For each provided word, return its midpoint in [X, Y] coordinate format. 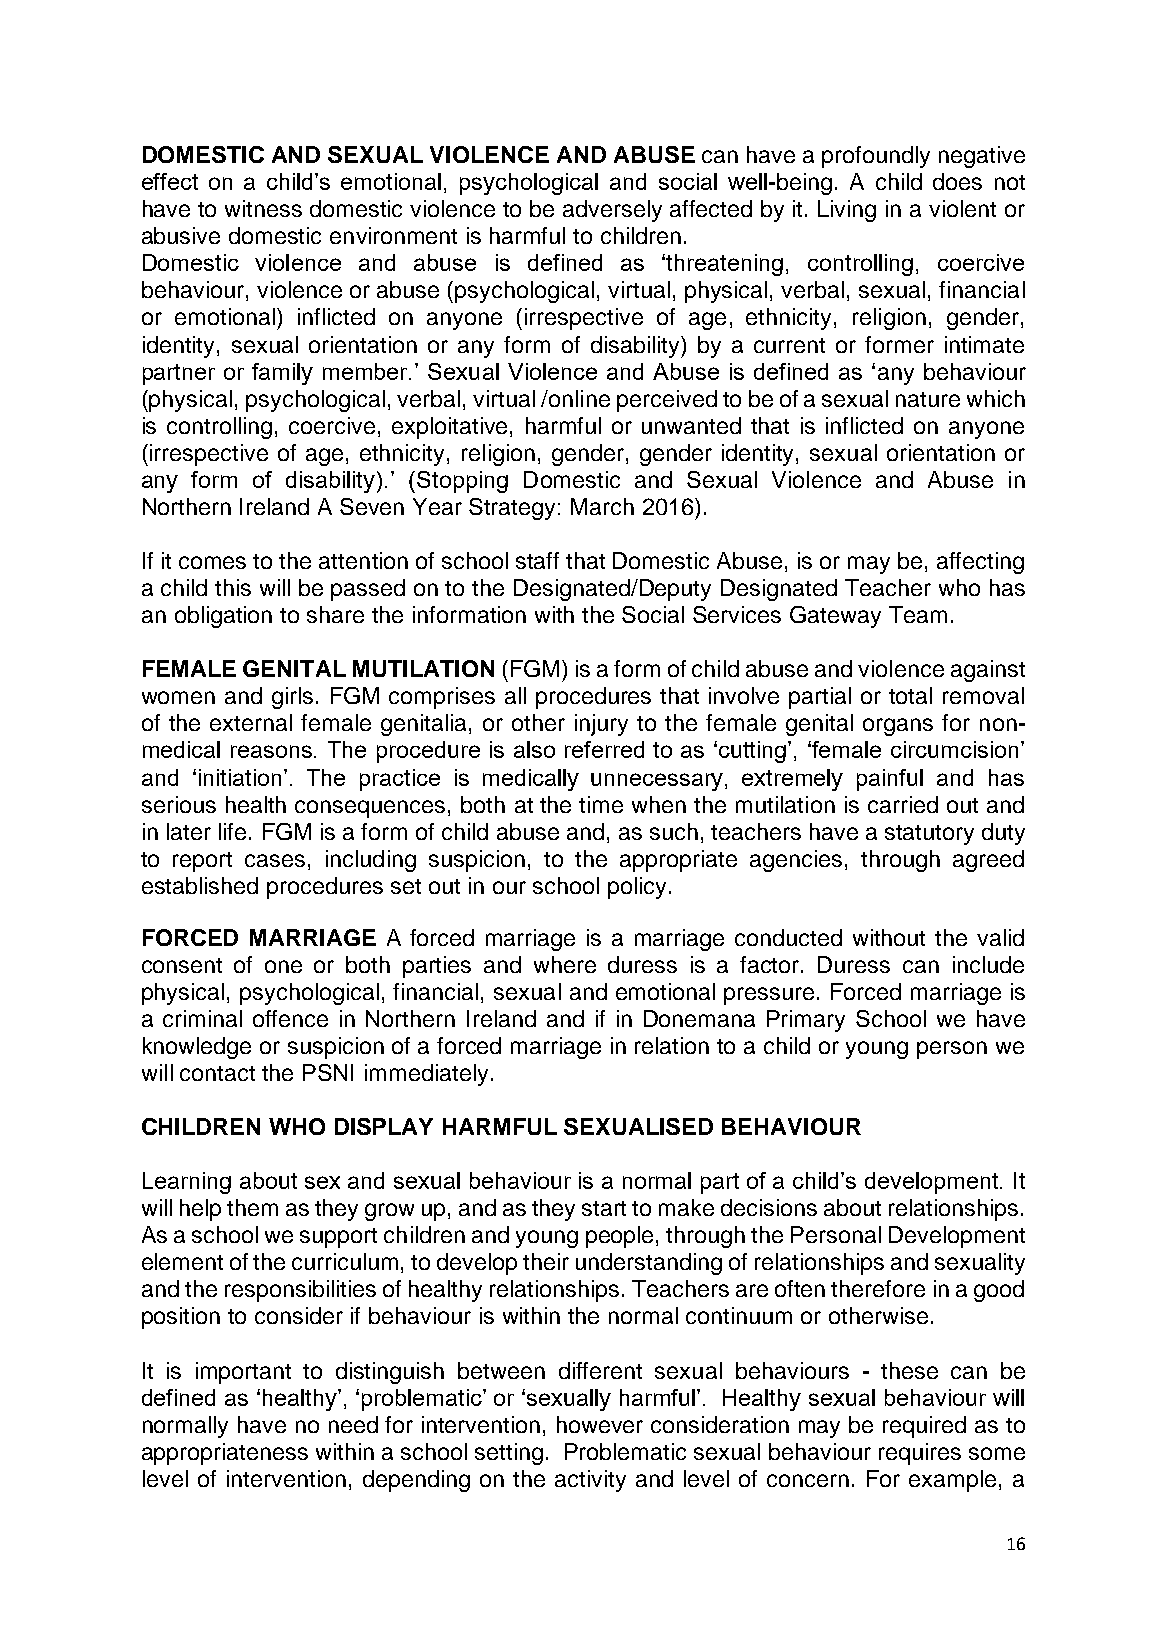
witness [263, 208]
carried [903, 804]
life [232, 831]
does [957, 181]
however [600, 1424]
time [601, 804]
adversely [612, 211]
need [353, 1424]
